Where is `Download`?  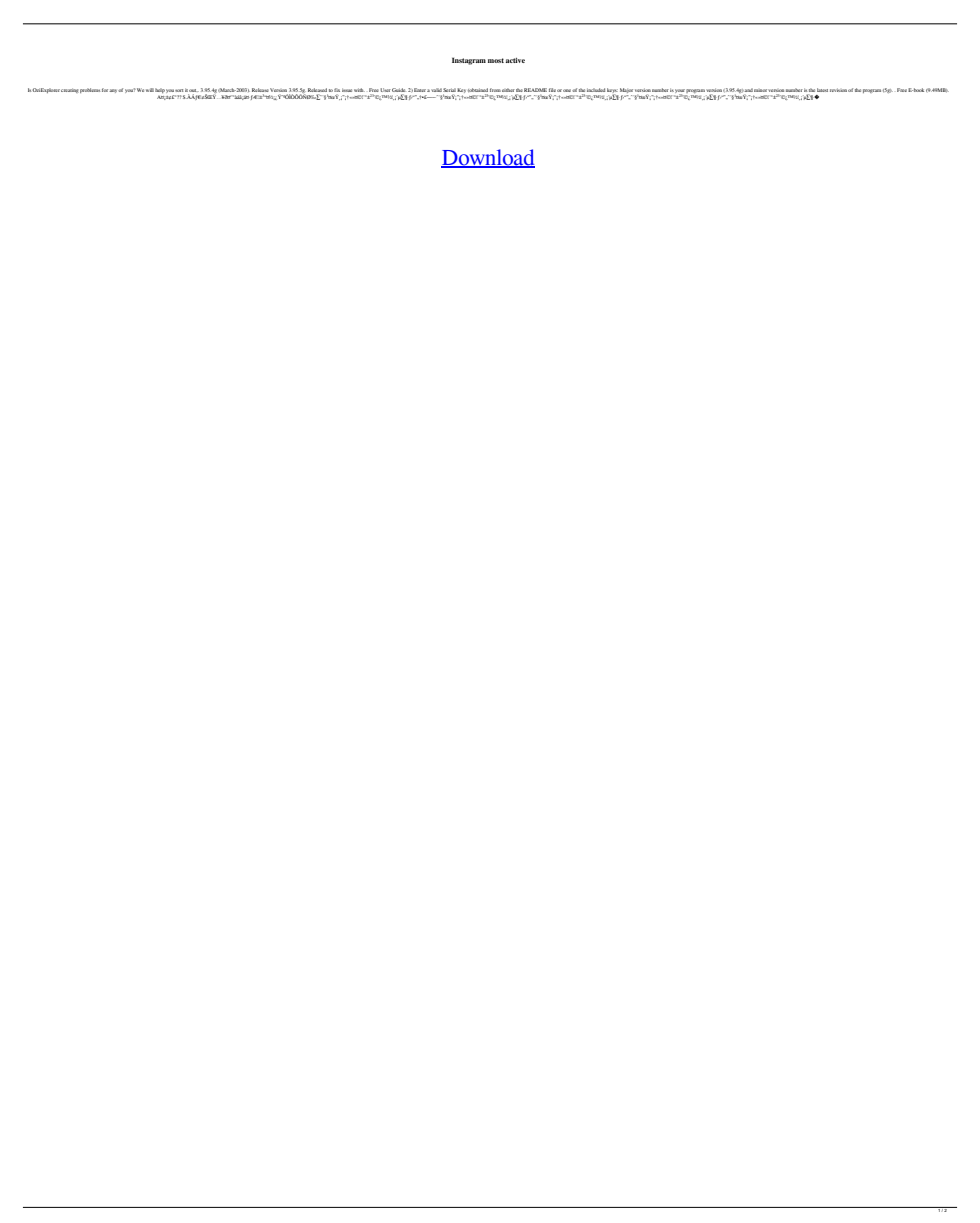 Download is located at coordinates (488, 158).
